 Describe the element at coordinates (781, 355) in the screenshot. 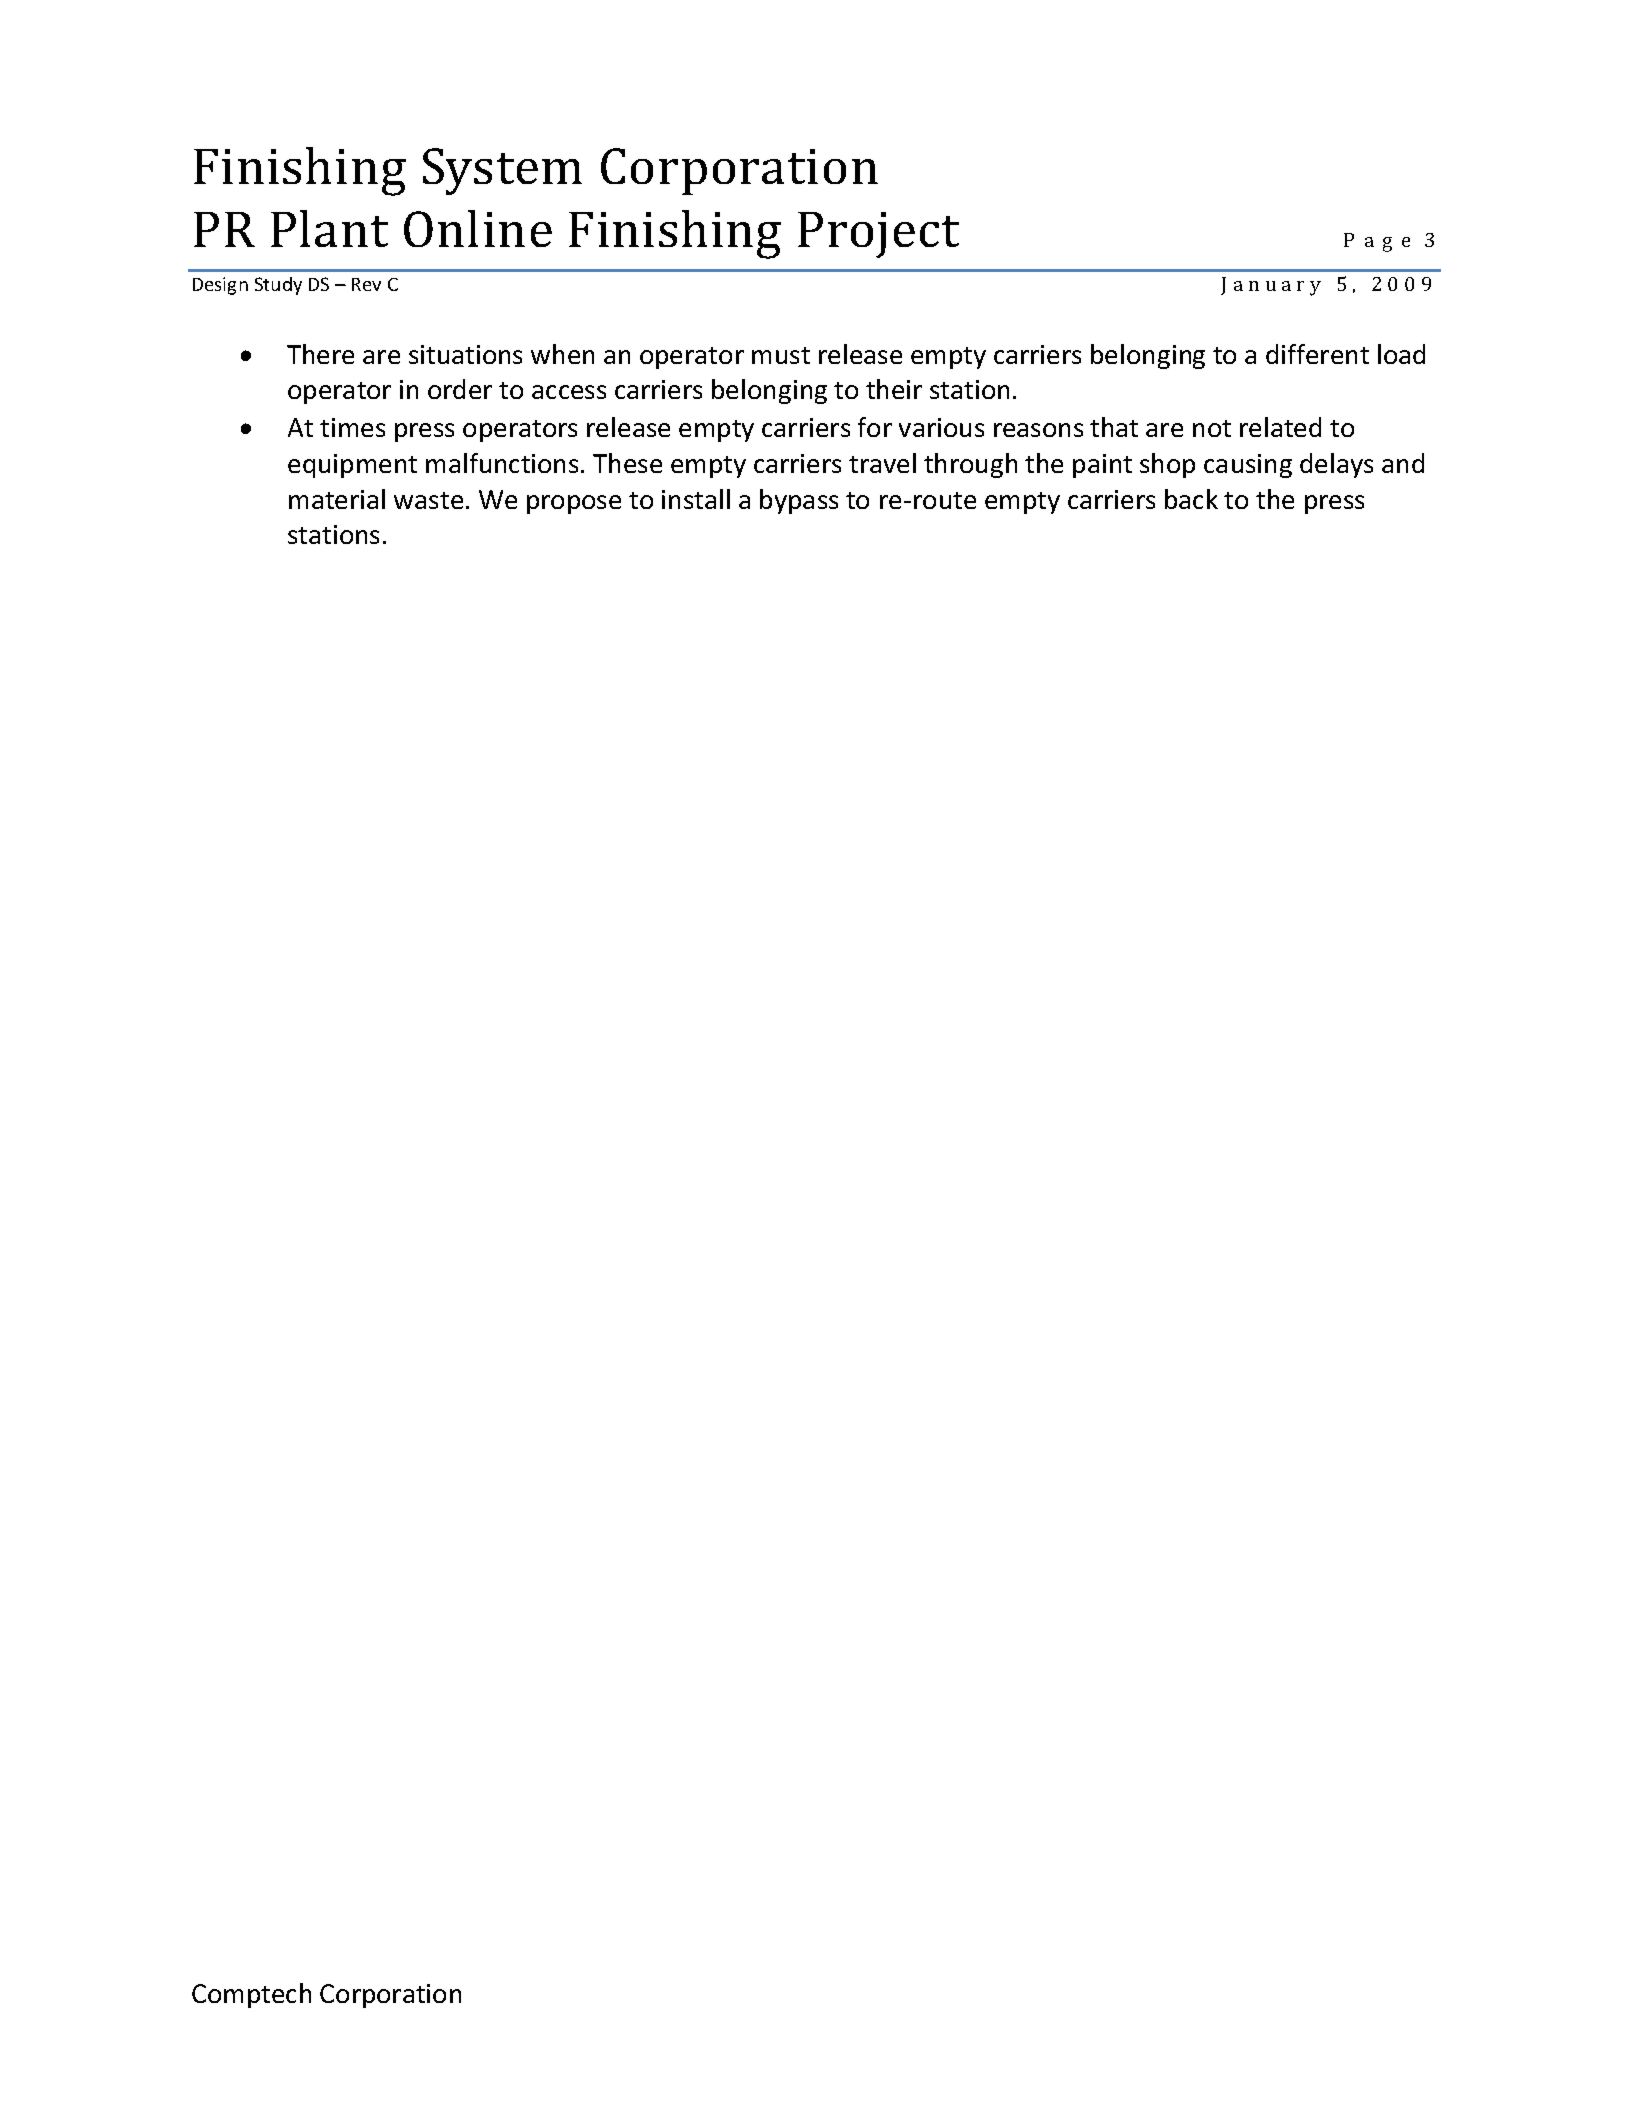

I see `must` at that location.
